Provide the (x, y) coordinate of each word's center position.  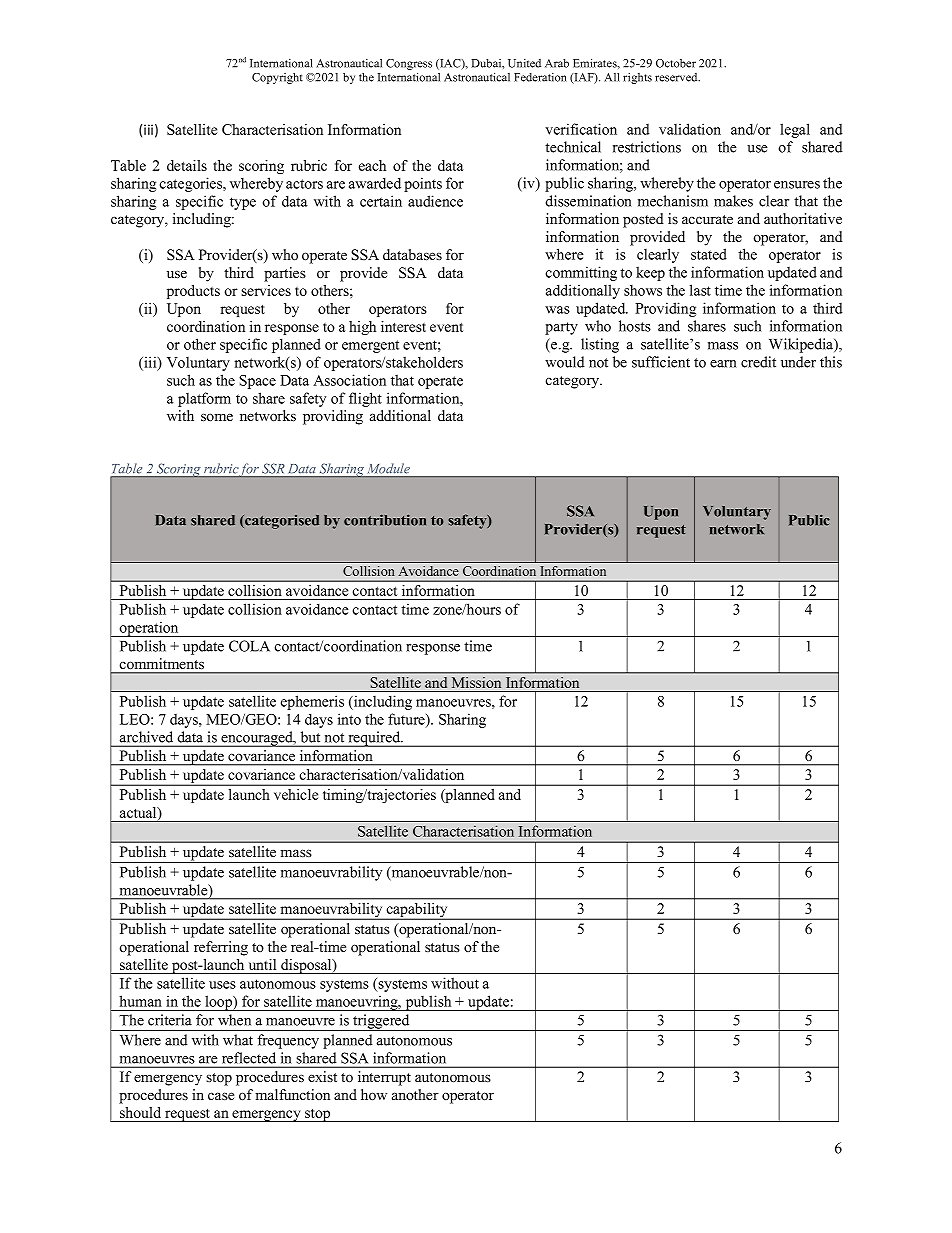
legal (795, 130)
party (561, 328)
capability (417, 911)
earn (723, 364)
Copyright (277, 78)
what (238, 1040)
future (407, 720)
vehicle (296, 794)
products (193, 292)
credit (758, 362)
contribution (385, 520)
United (524, 63)
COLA (249, 646)
